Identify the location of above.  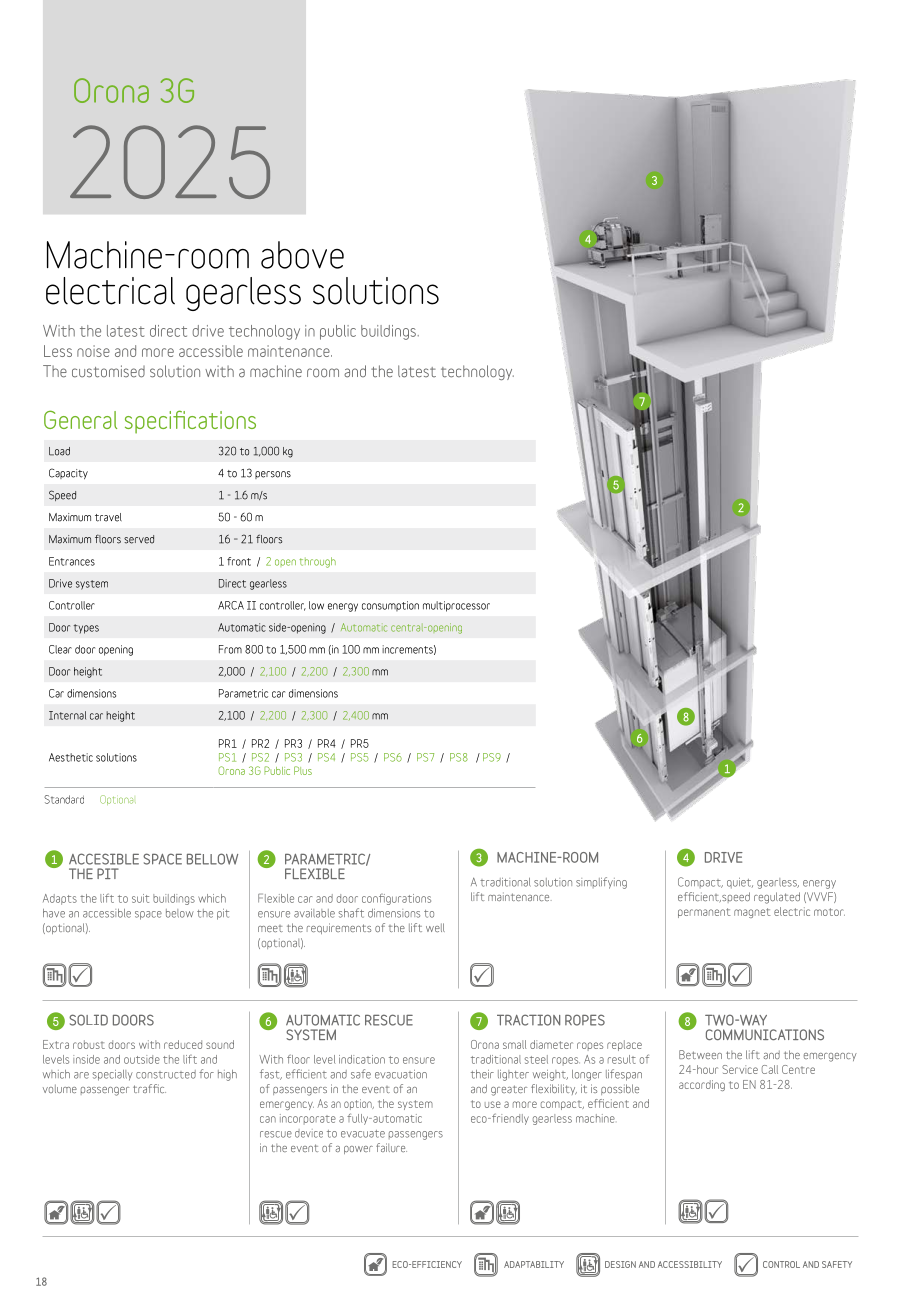
(302, 255).
